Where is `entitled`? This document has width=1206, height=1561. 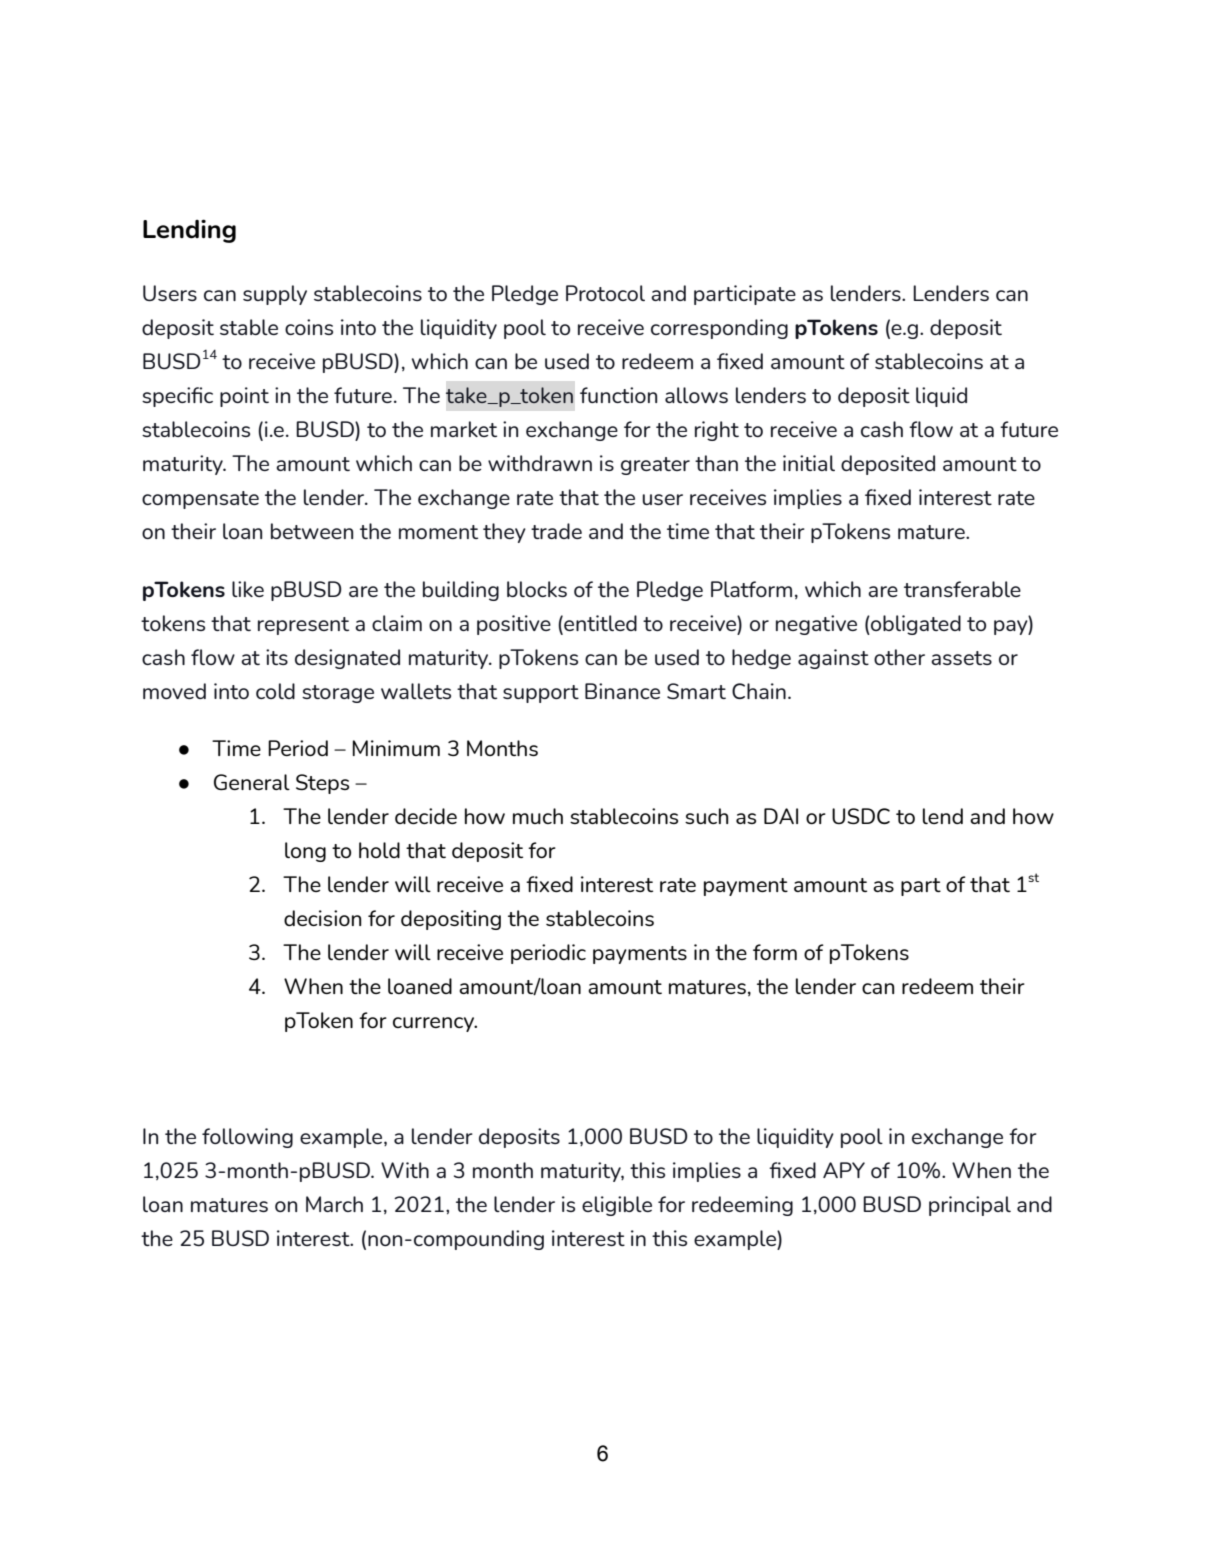 entitled is located at coordinates (599, 623).
